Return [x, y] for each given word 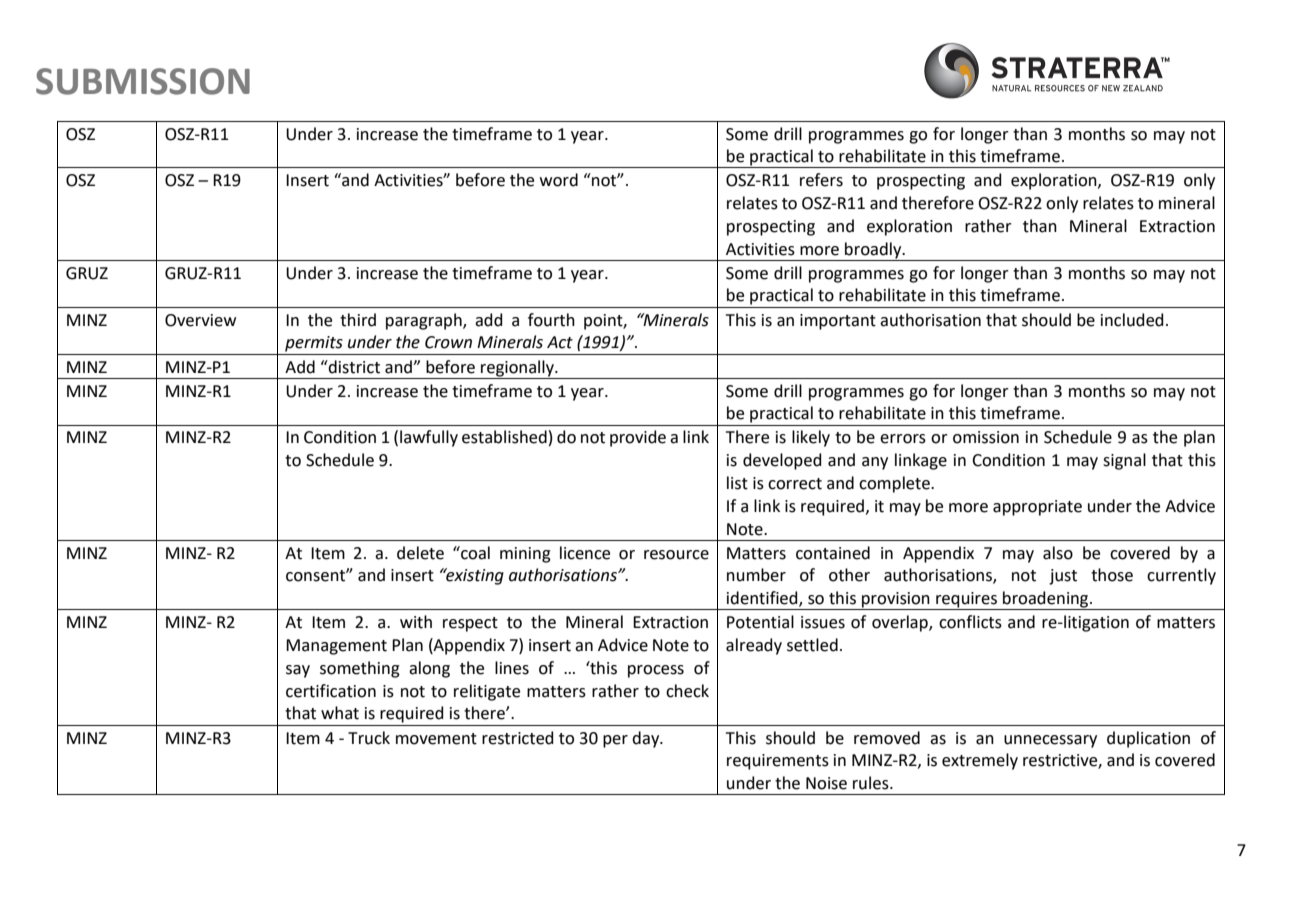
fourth [551, 320]
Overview [200, 320]
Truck [369, 738]
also [1058, 553]
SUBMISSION [143, 81]
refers [821, 180]
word [559, 180]
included [1132, 320]
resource [676, 555]
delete [420, 553]
